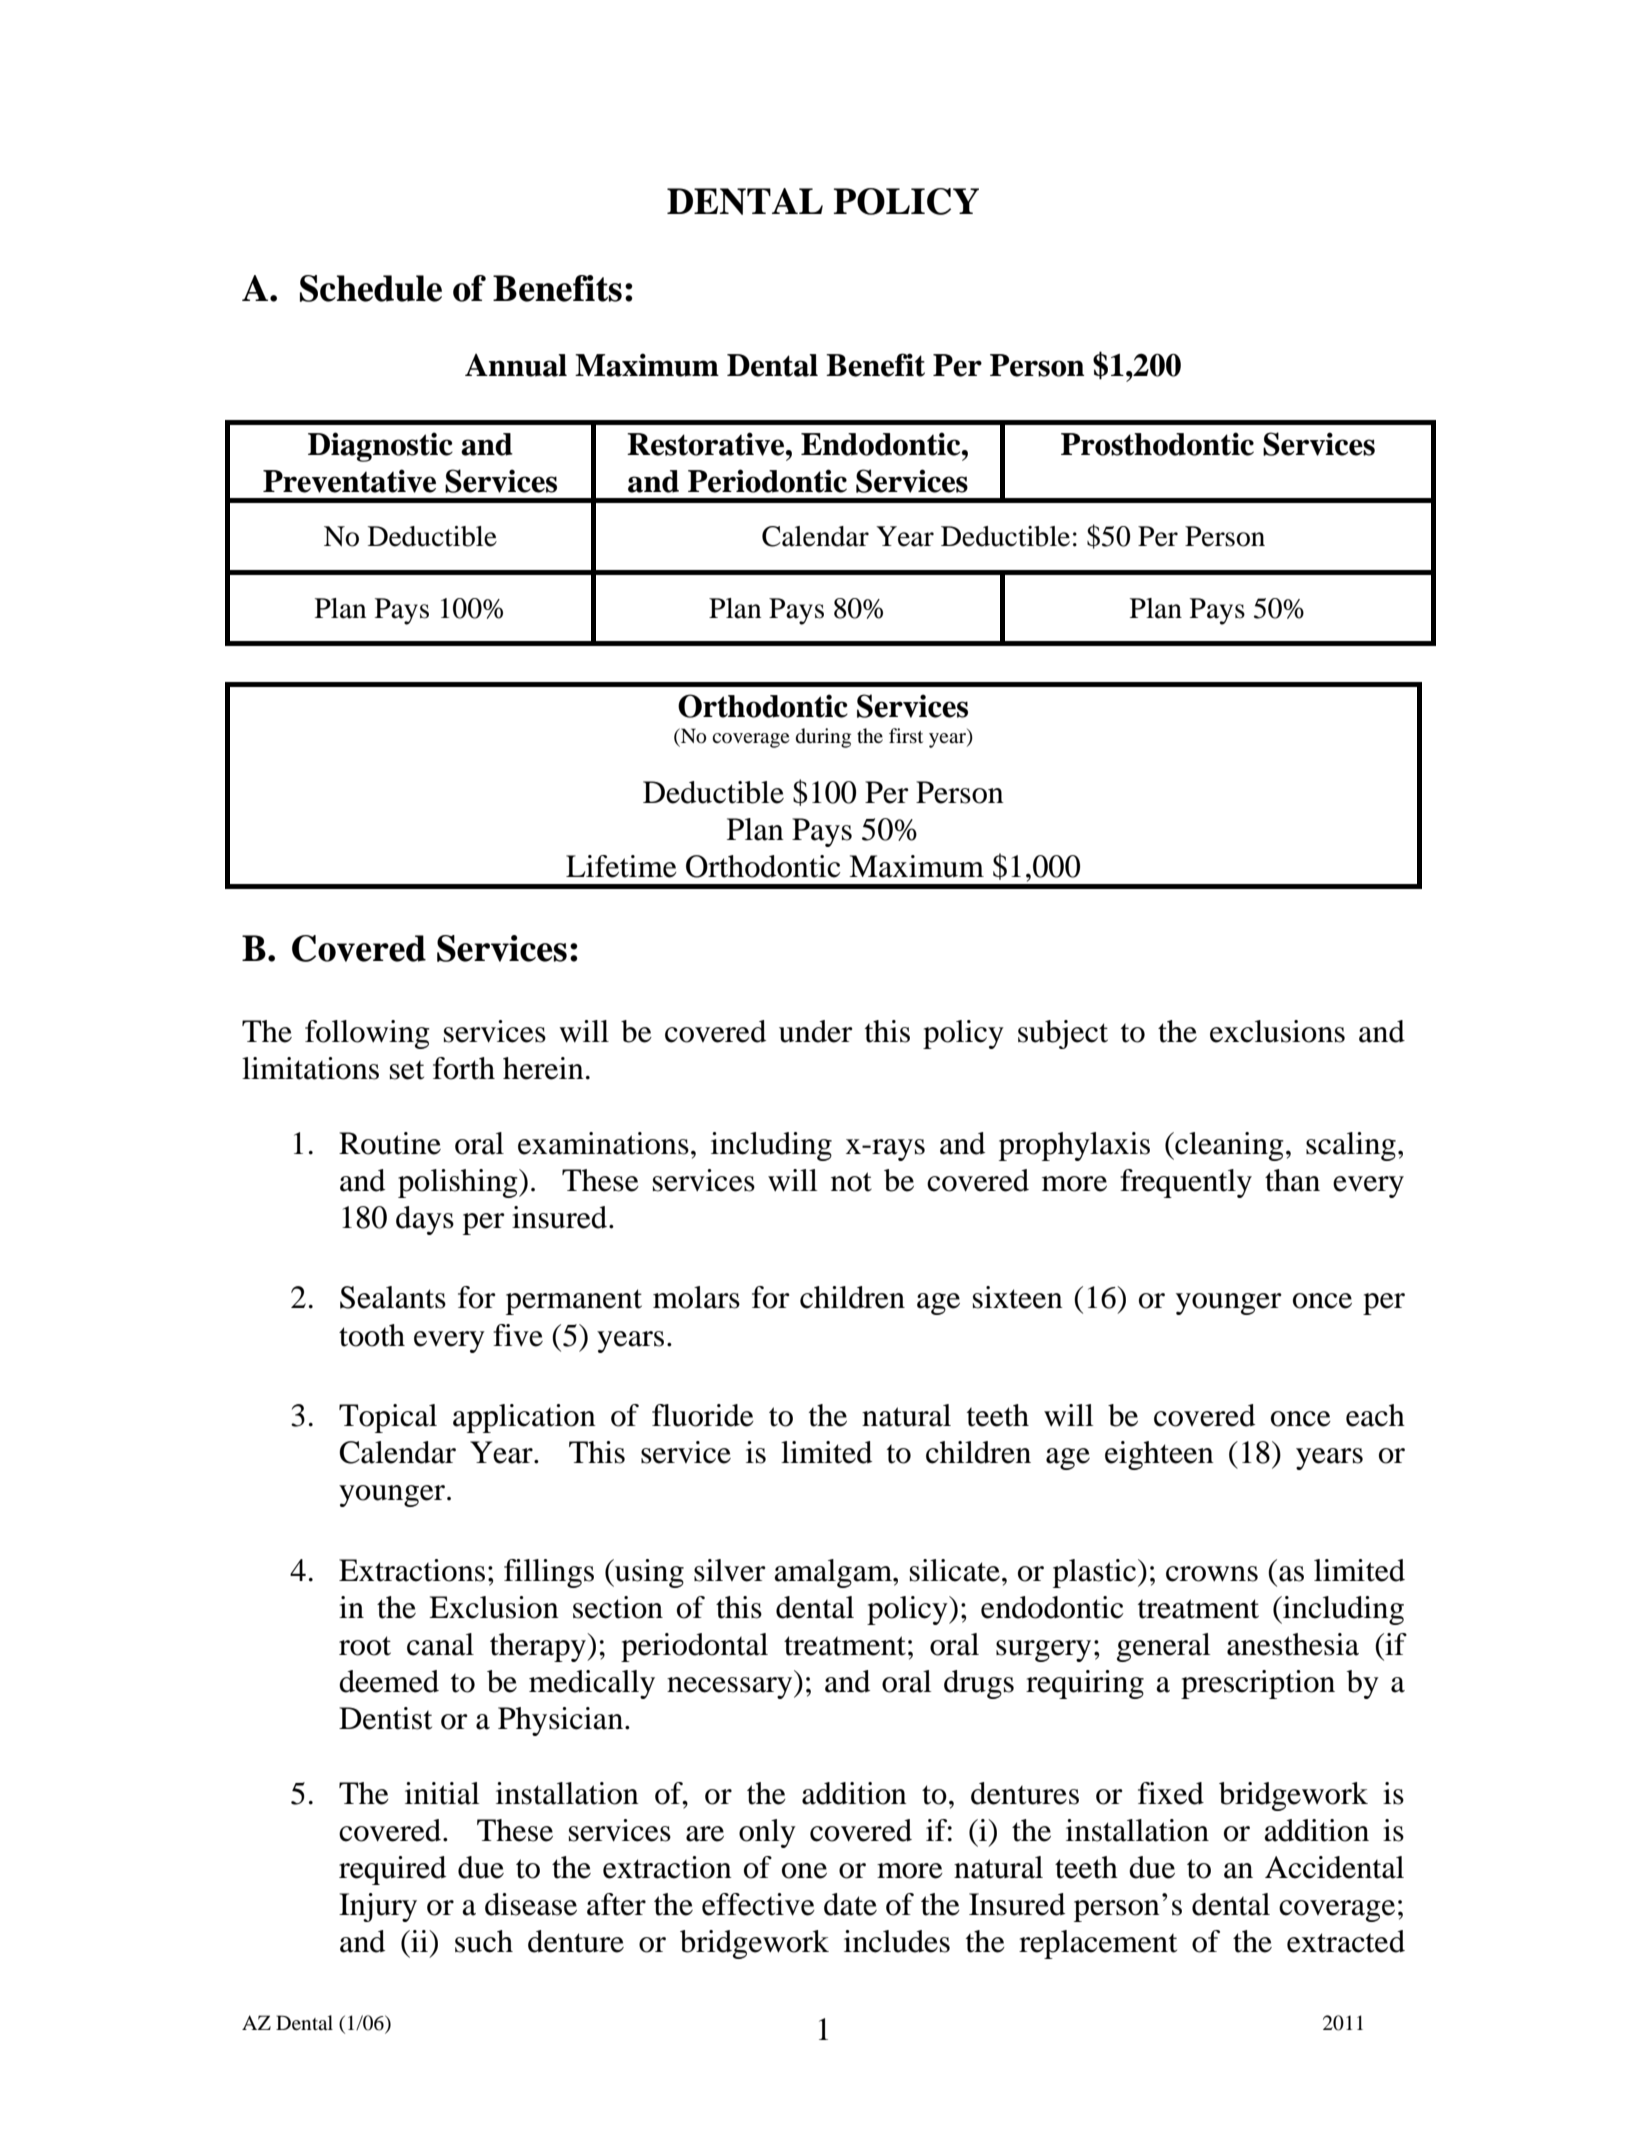 The height and width of the screenshot is (2132, 1647). I want to click on subject, so click(1063, 1034).
